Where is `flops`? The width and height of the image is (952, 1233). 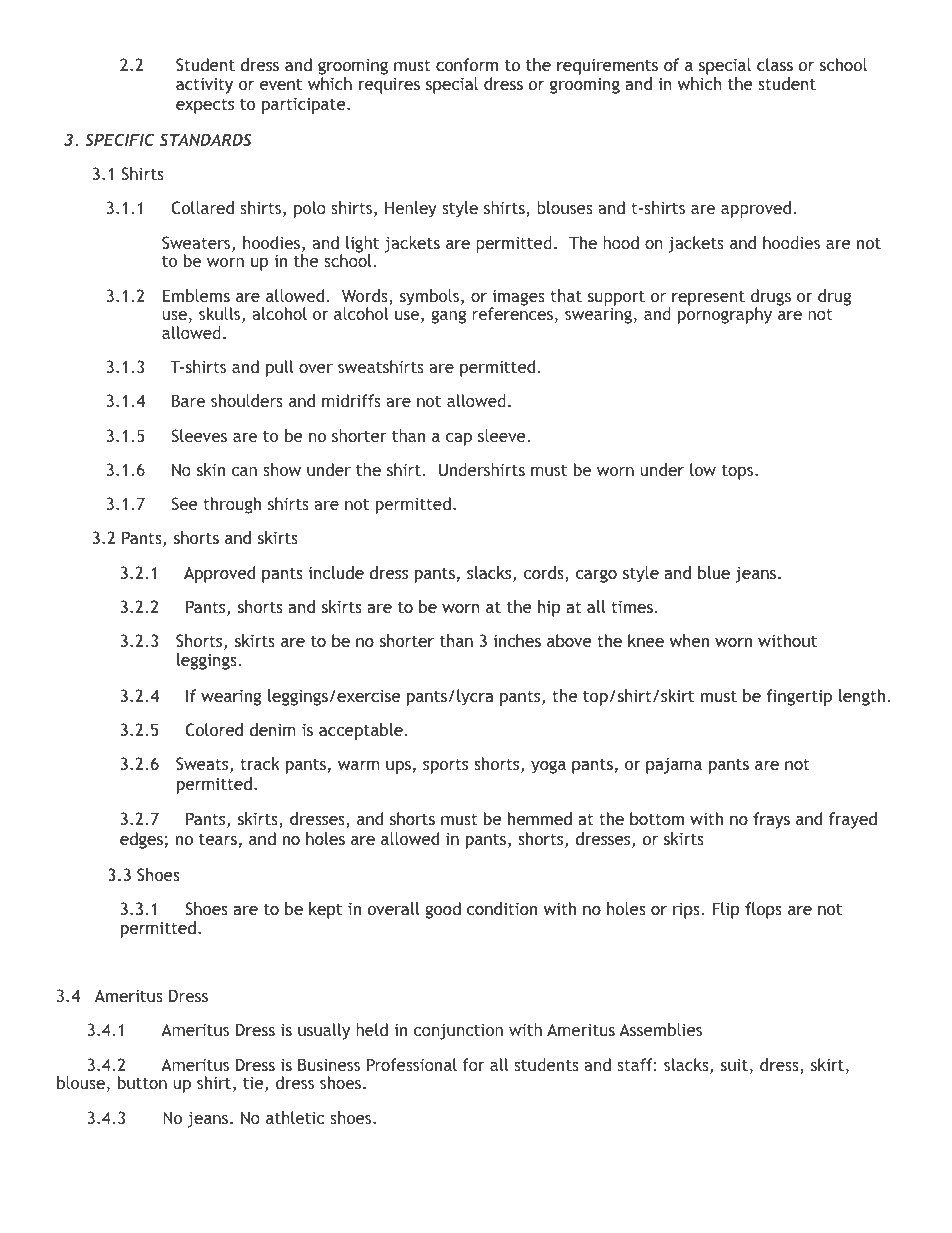 flops is located at coordinates (763, 910).
